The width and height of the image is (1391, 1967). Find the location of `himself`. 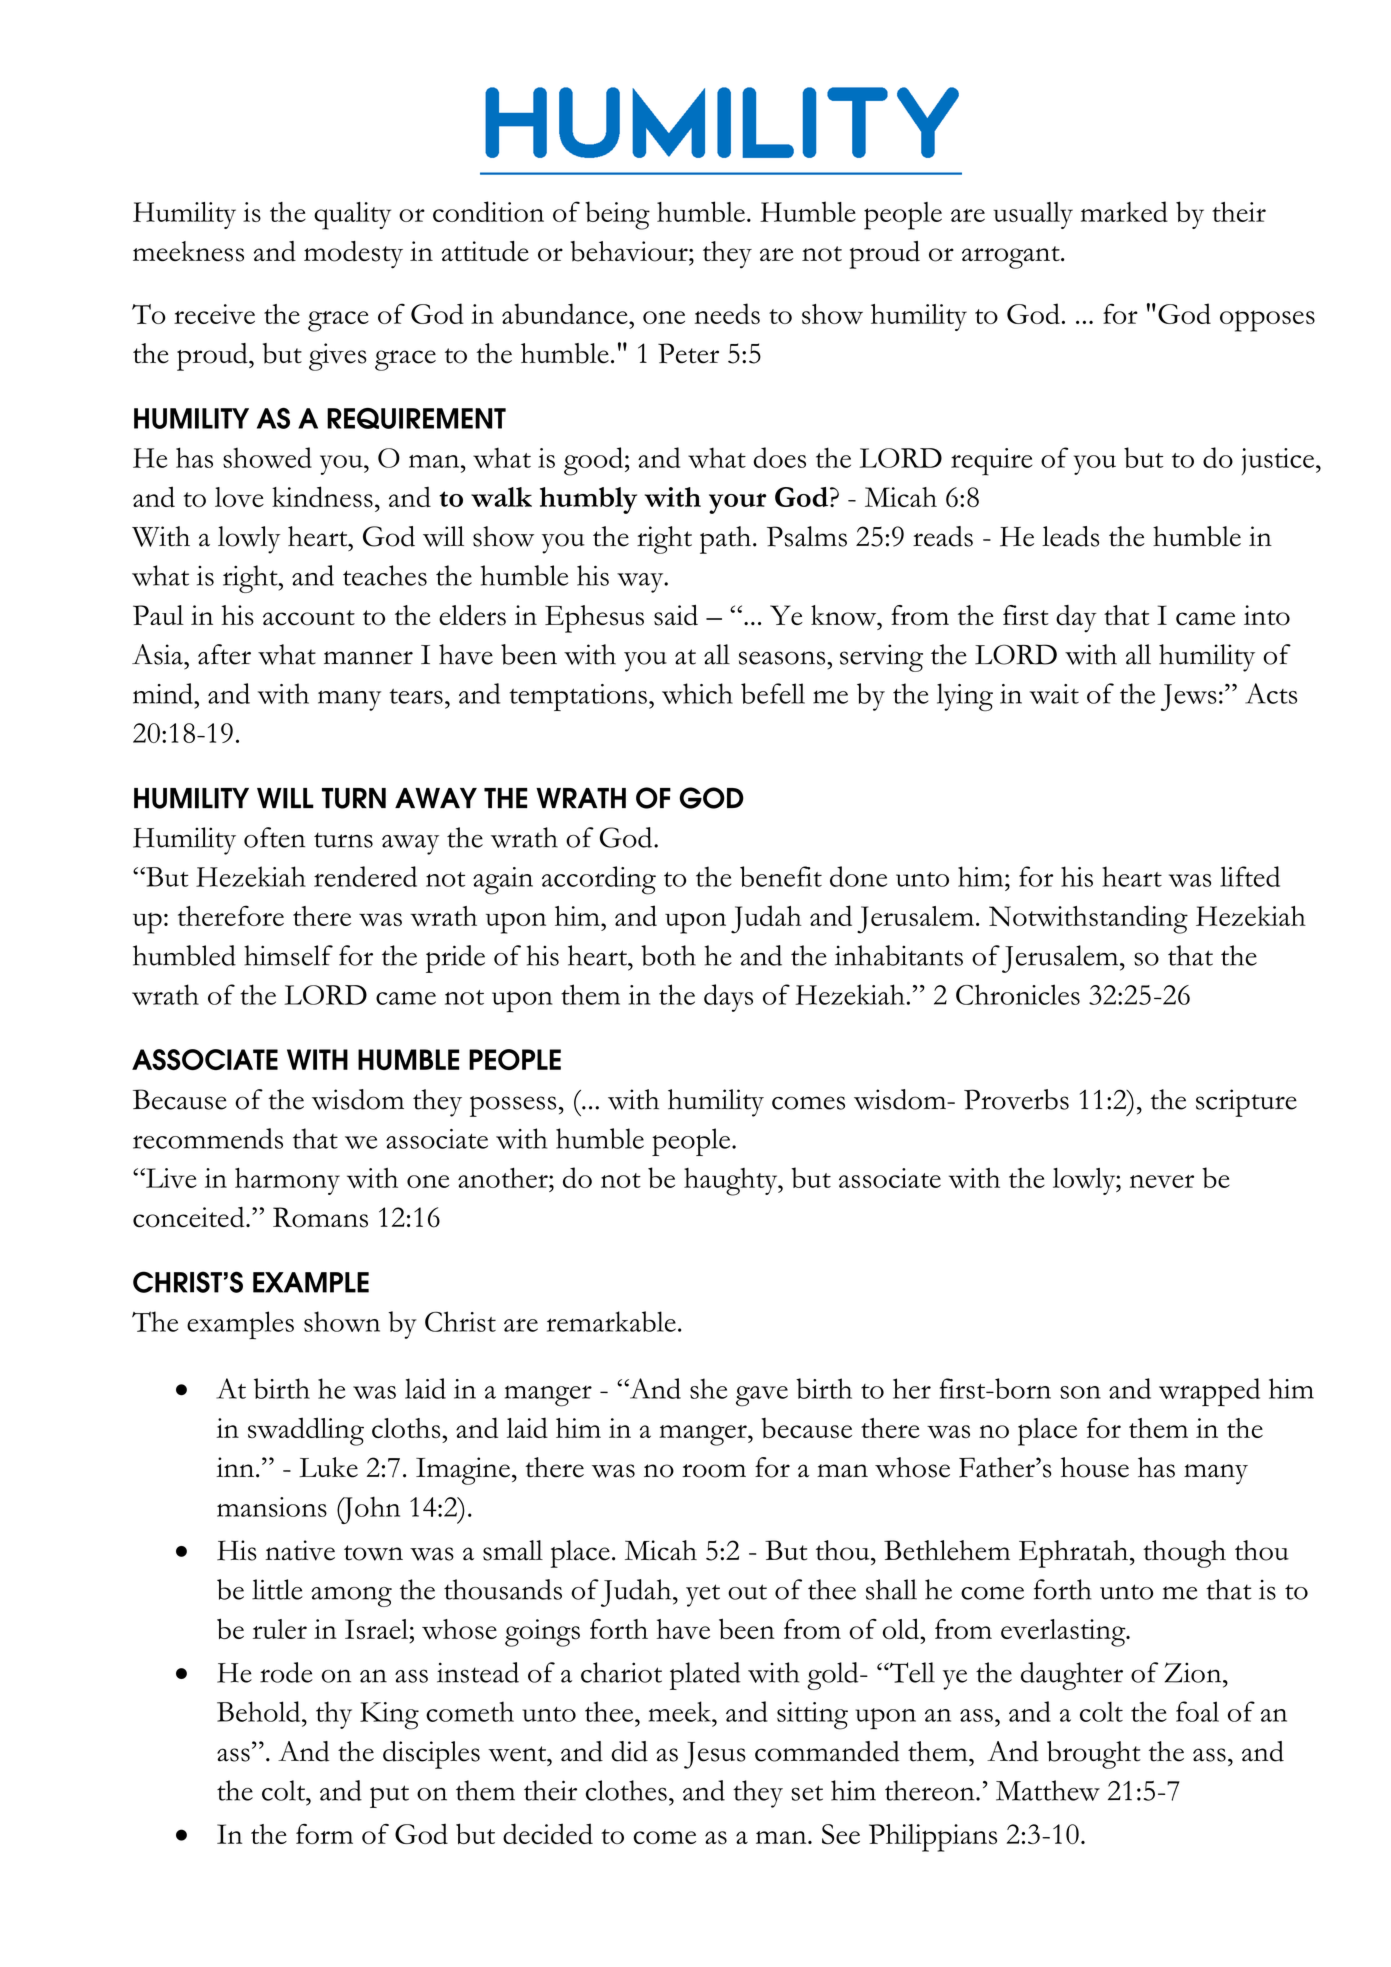

himself is located at coordinates (288, 955).
